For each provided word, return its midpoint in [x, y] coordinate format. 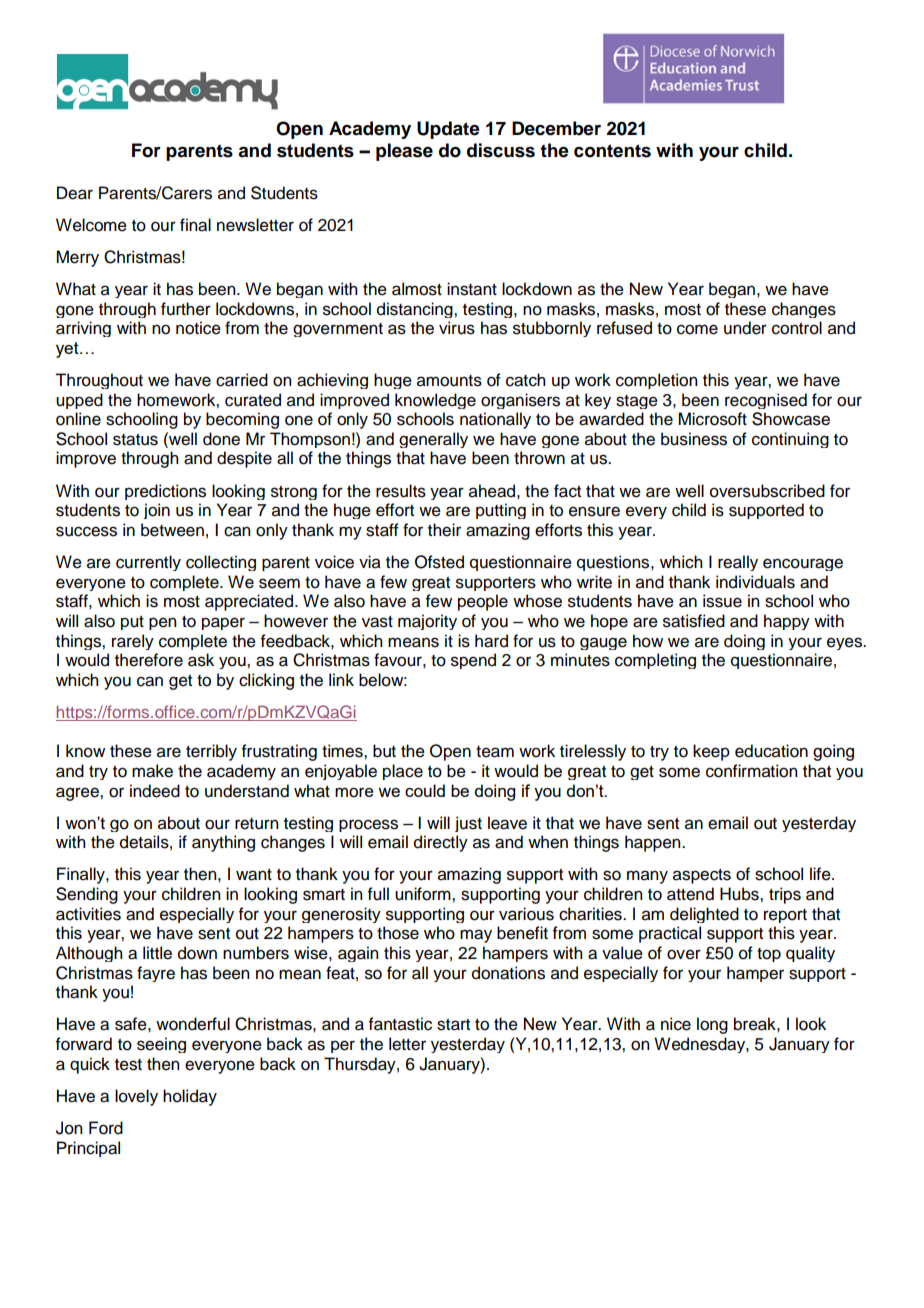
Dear [75, 193]
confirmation [751, 771]
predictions [165, 492]
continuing [790, 440]
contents [612, 151]
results [401, 491]
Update [448, 130]
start [453, 1025]
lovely [136, 1097]
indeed [155, 791]
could [425, 790]
